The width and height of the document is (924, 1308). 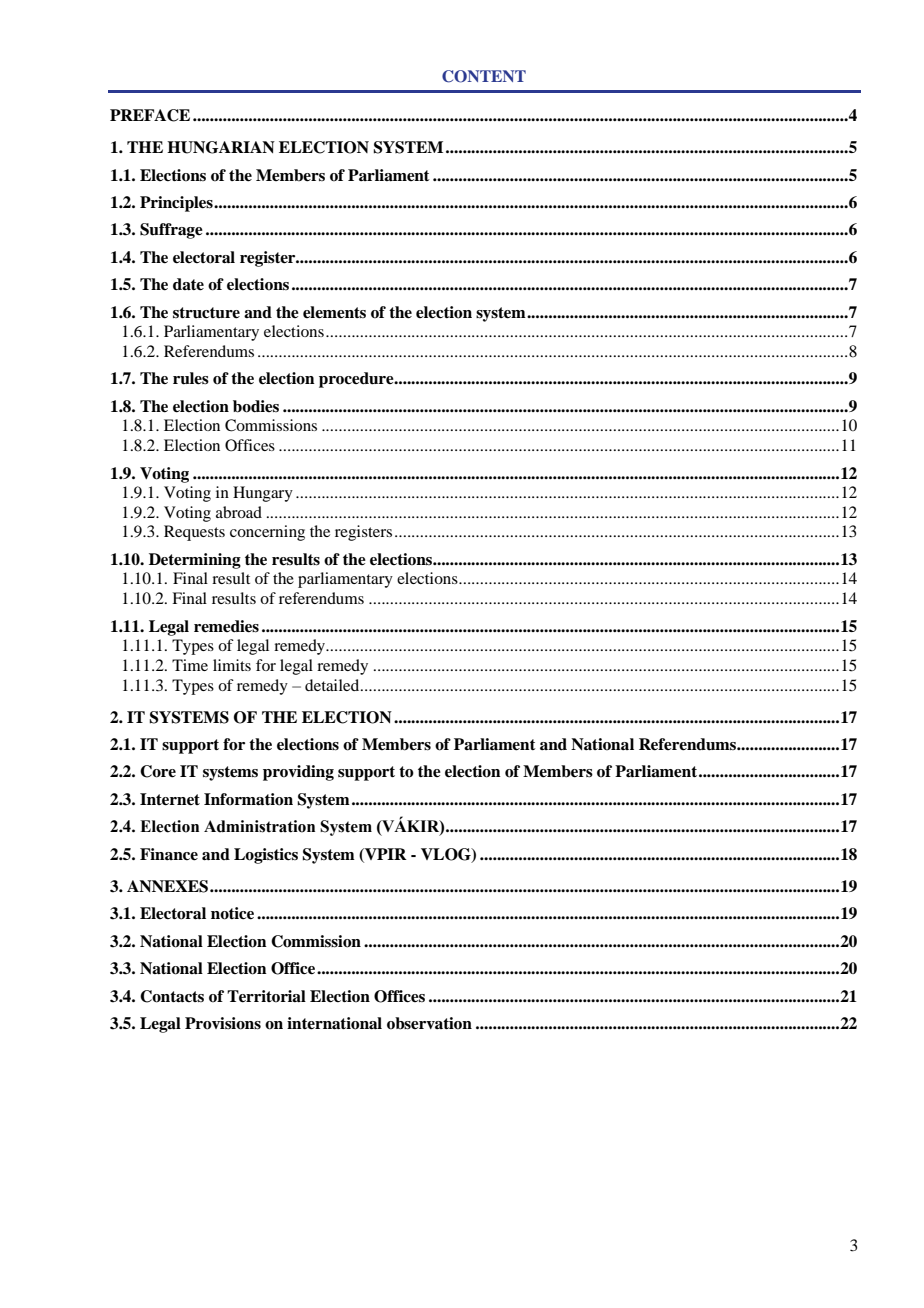 I want to click on observation, so click(x=429, y=1023).
